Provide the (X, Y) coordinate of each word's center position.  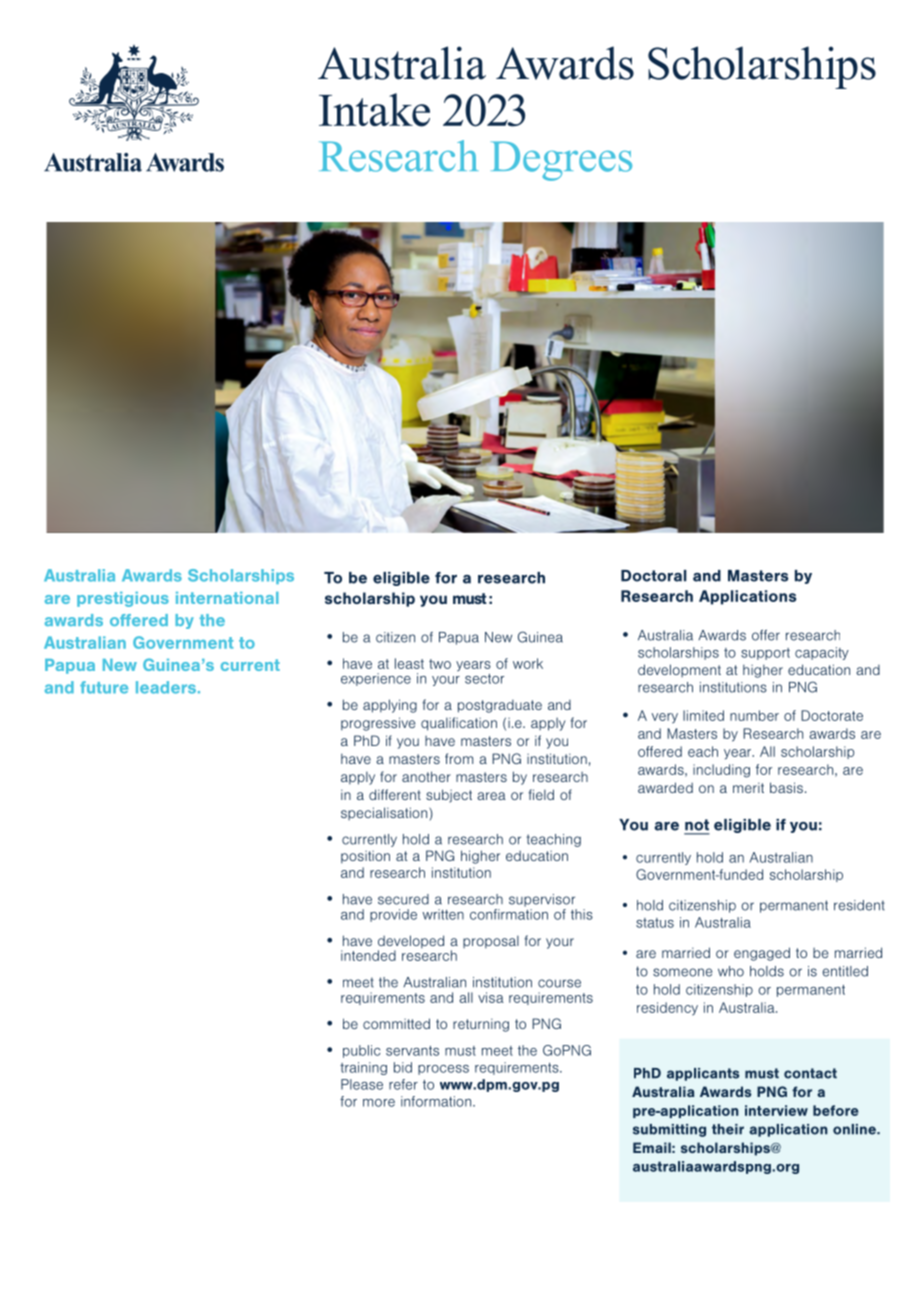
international (227, 598)
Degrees (561, 161)
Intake (374, 110)
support (765, 654)
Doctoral (654, 576)
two (440, 664)
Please (362, 1084)
